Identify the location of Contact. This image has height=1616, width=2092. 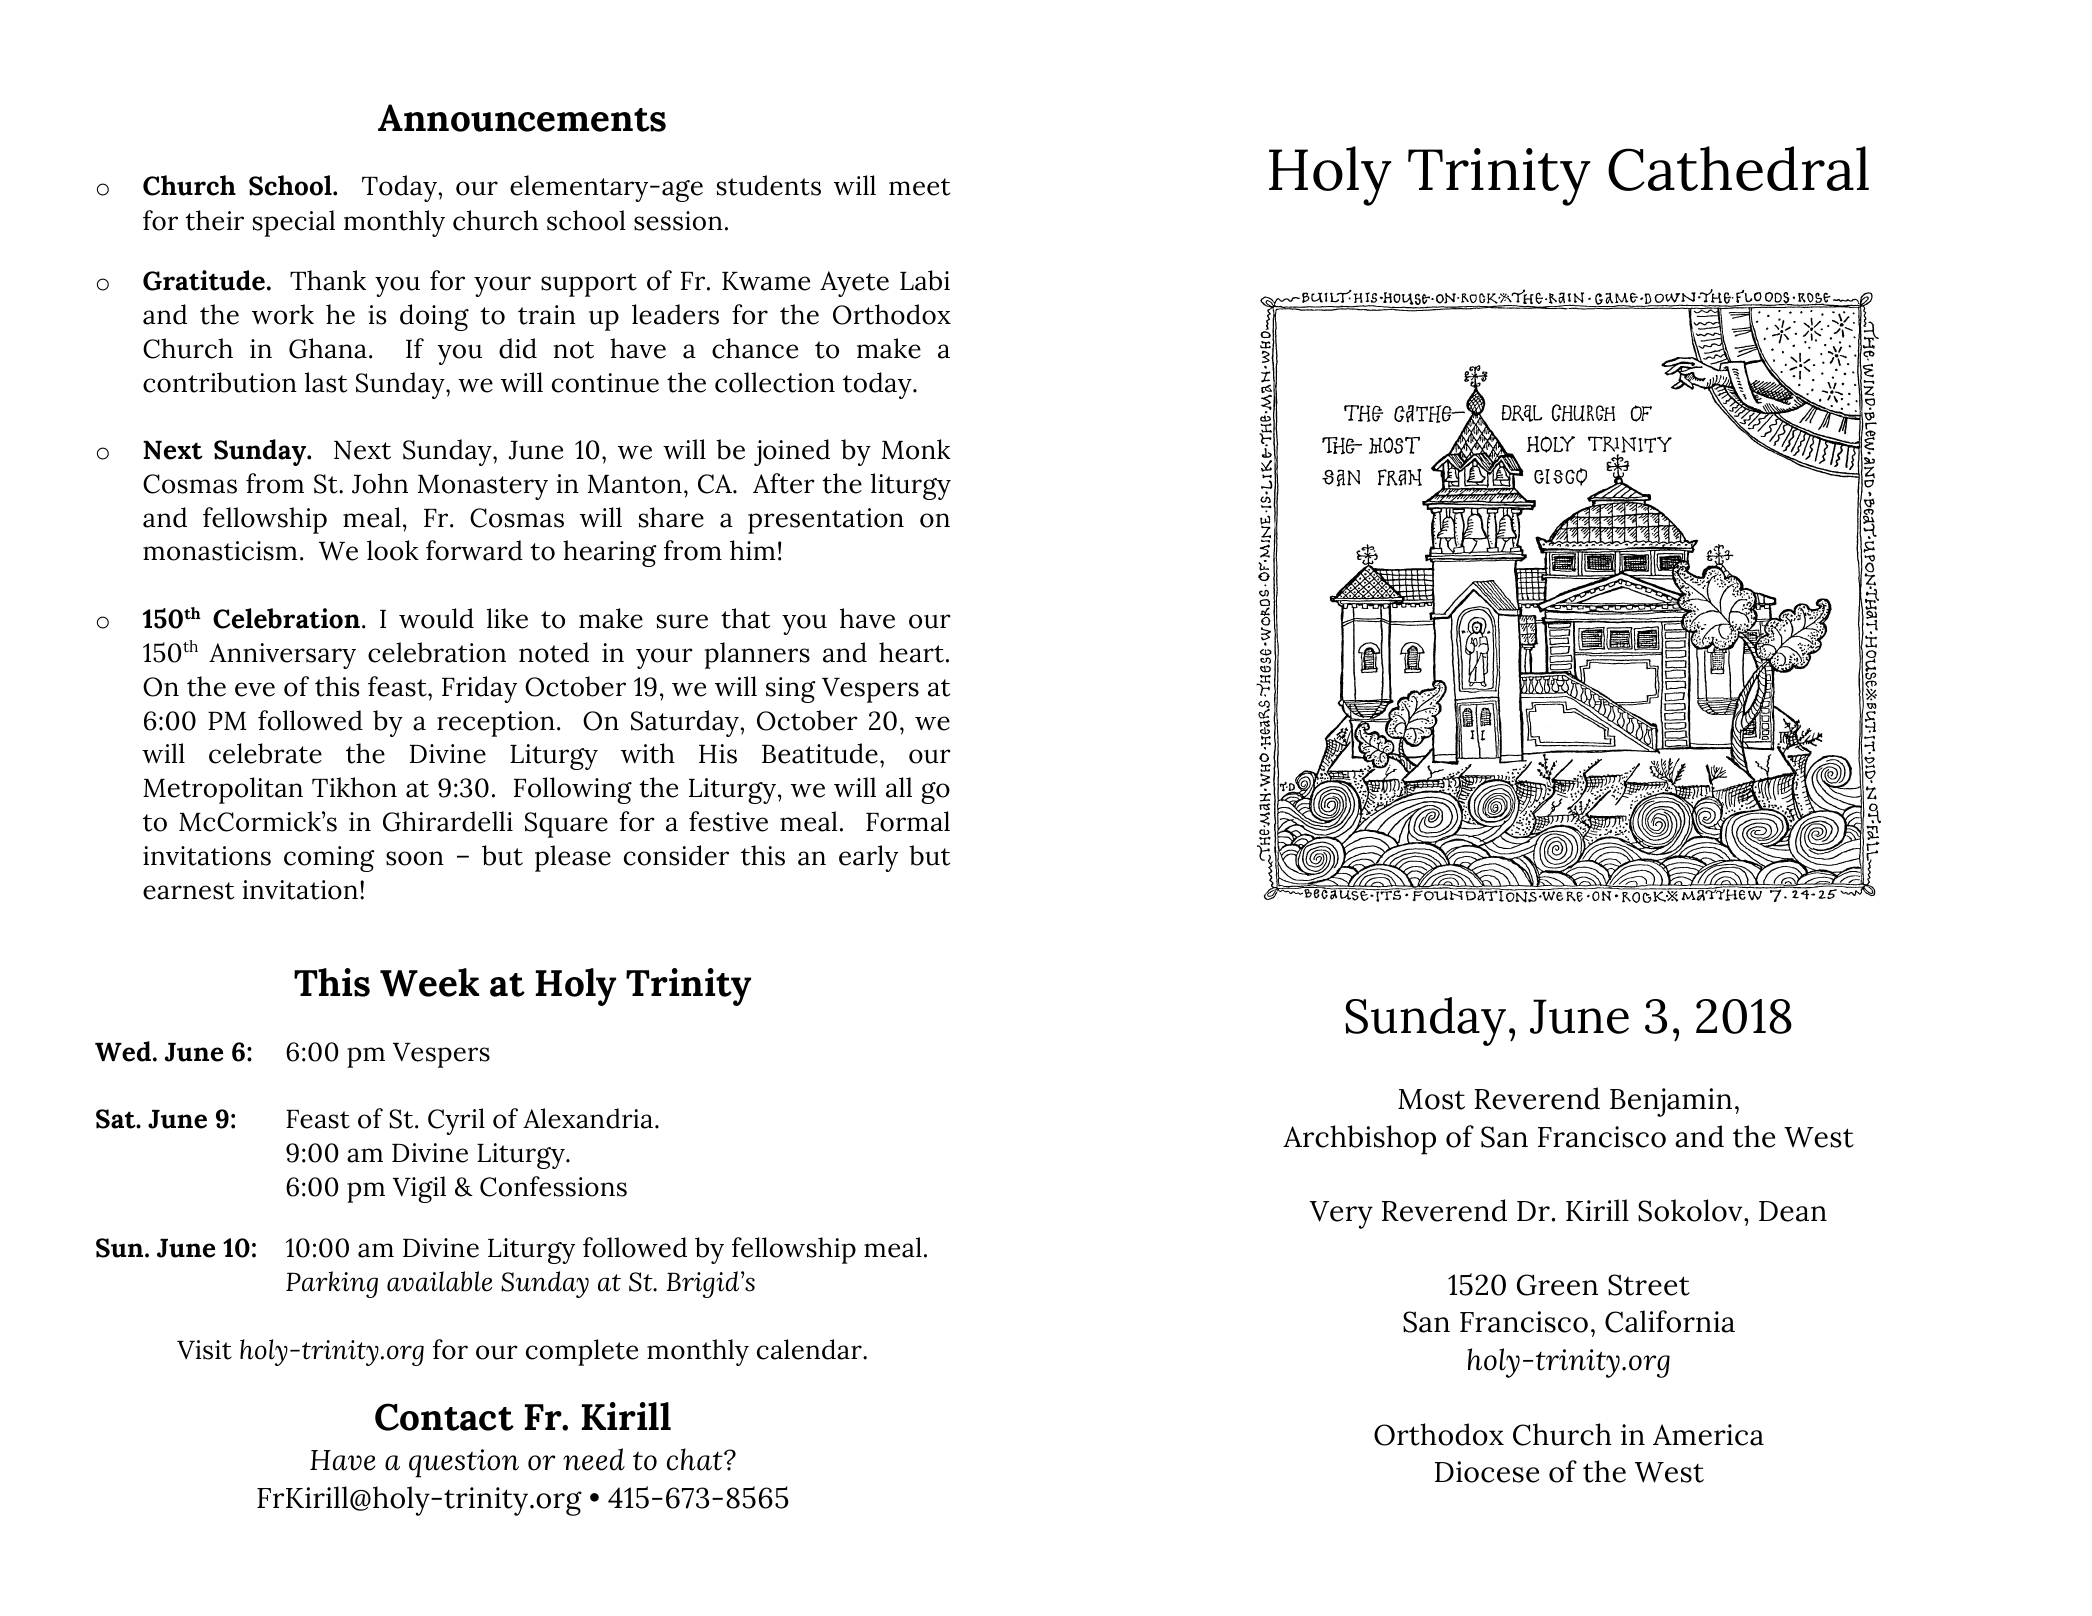
(444, 1417).
